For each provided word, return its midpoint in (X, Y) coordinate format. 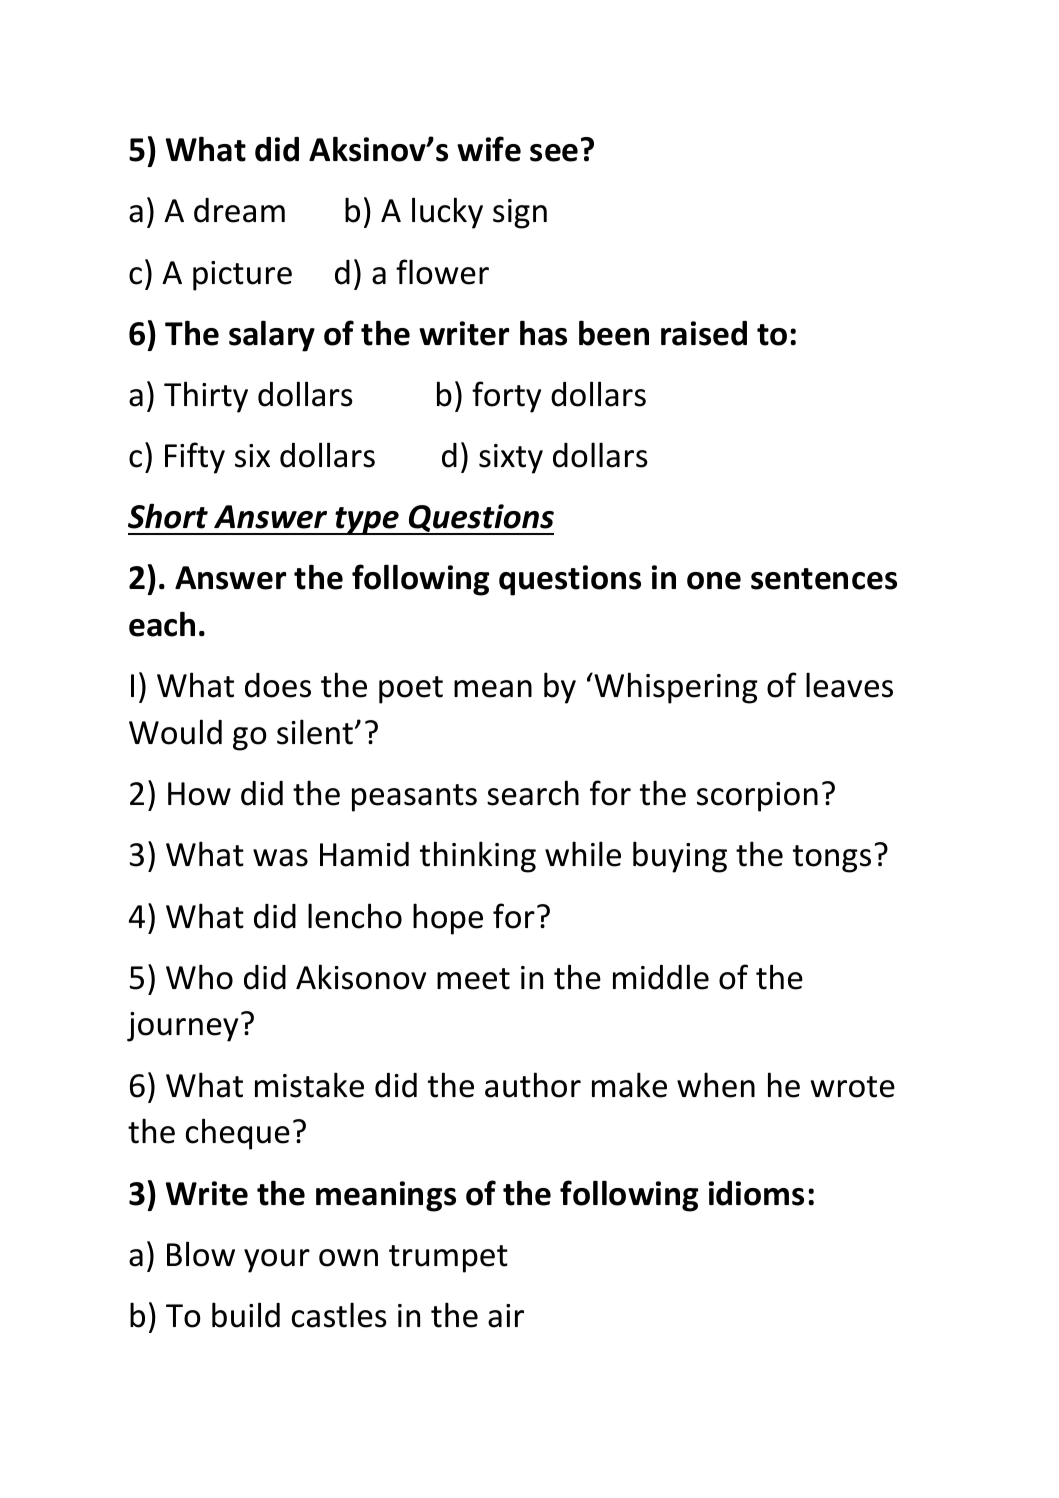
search (533, 793)
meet (473, 979)
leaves (849, 685)
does (278, 685)
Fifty (195, 458)
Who (199, 977)
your (277, 1261)
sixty (511, 459)
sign (520, 214)
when (716, 1085)
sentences (824, 579)
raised (704, 333)
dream (239, 210)
